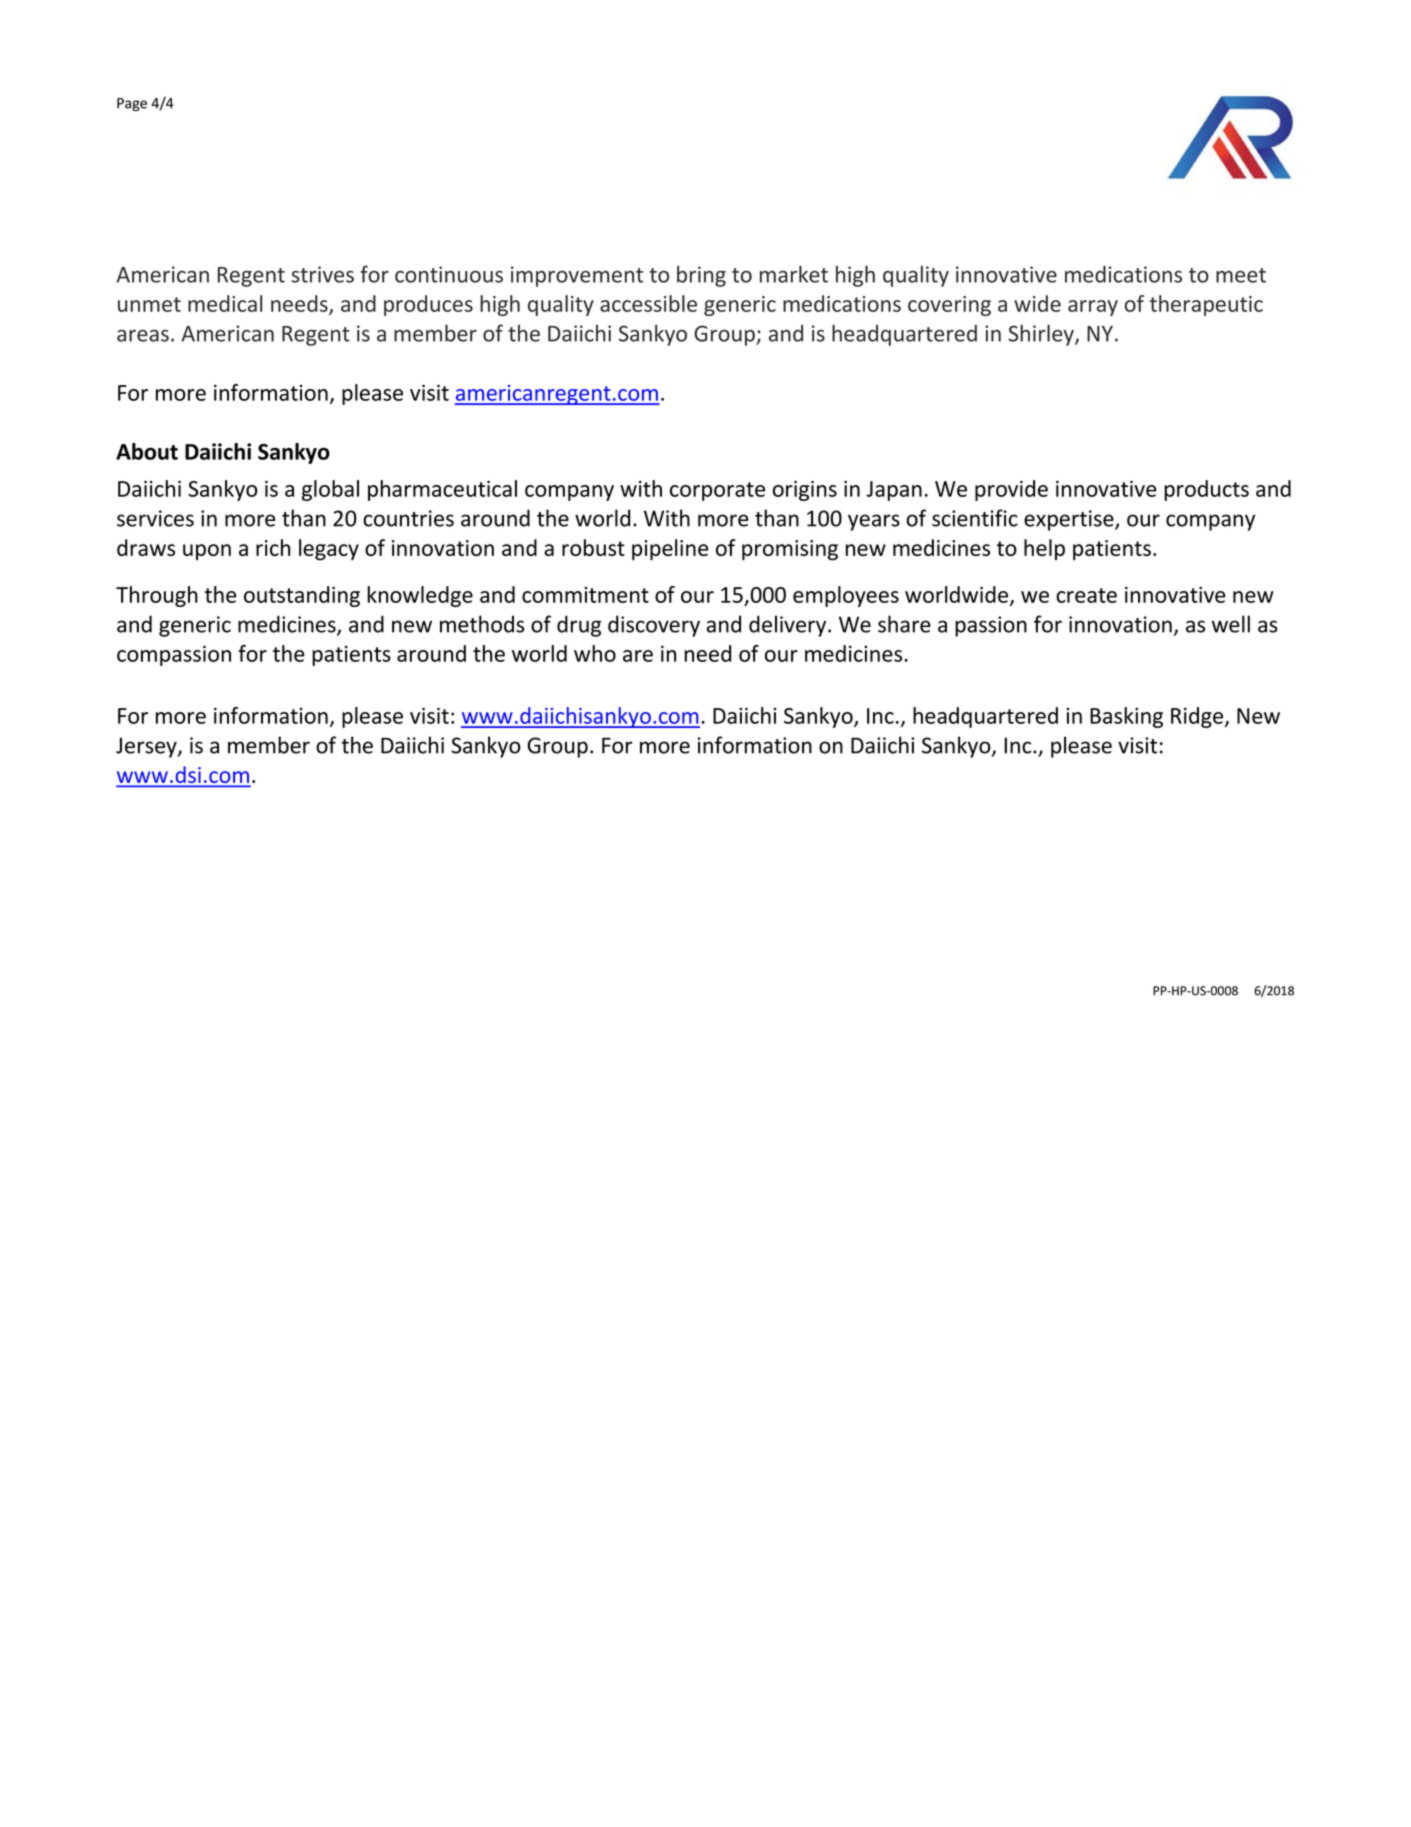 The image size is (1411, 1827). What do you see at coordinates (1011, 490) in the page?
I see `provide` at bounding box center [1011, 490].
